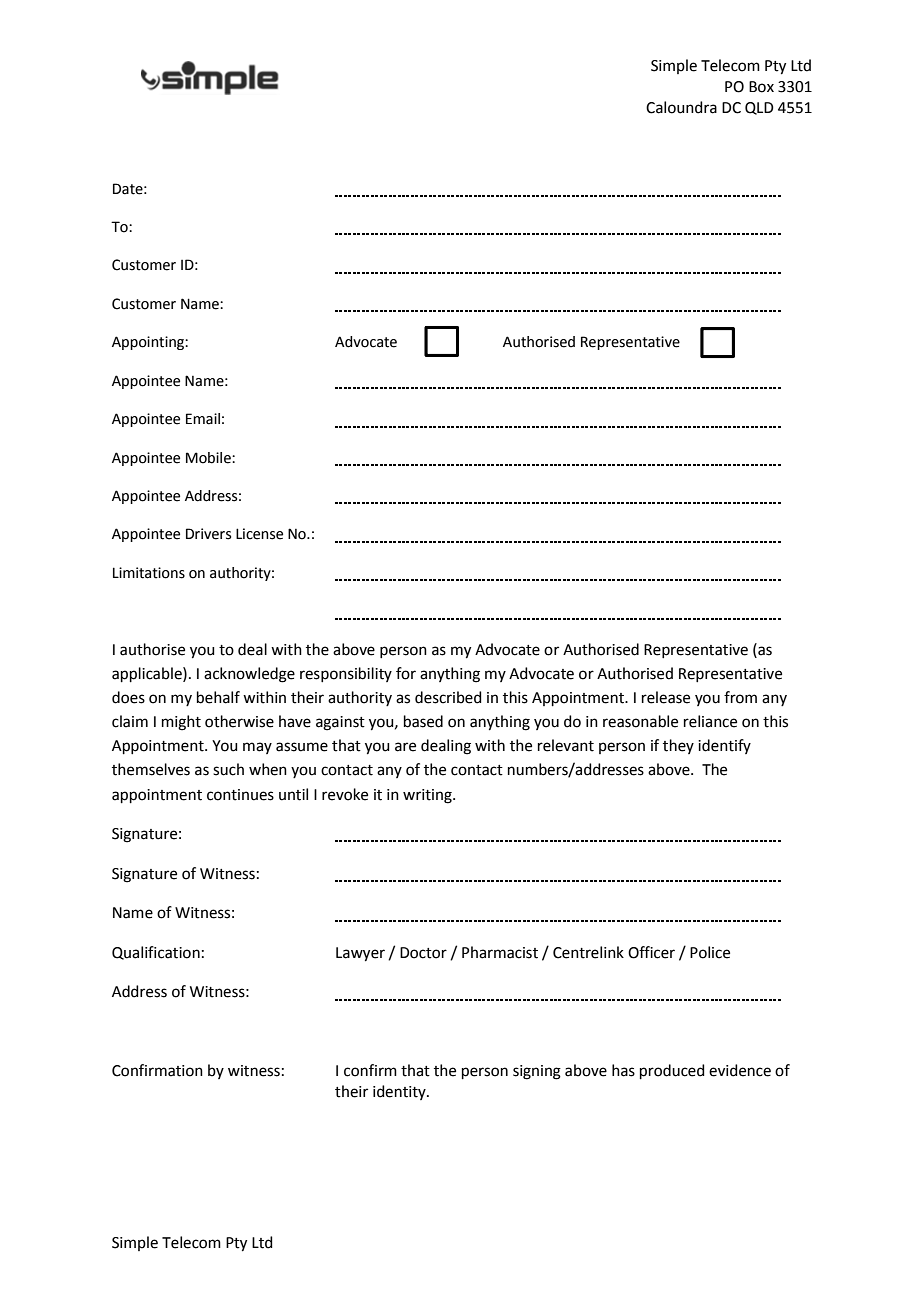  What do you see at coordinates (400, 1092) in the screenshot?
I see `identity` at bounding box center [400, 1092].
